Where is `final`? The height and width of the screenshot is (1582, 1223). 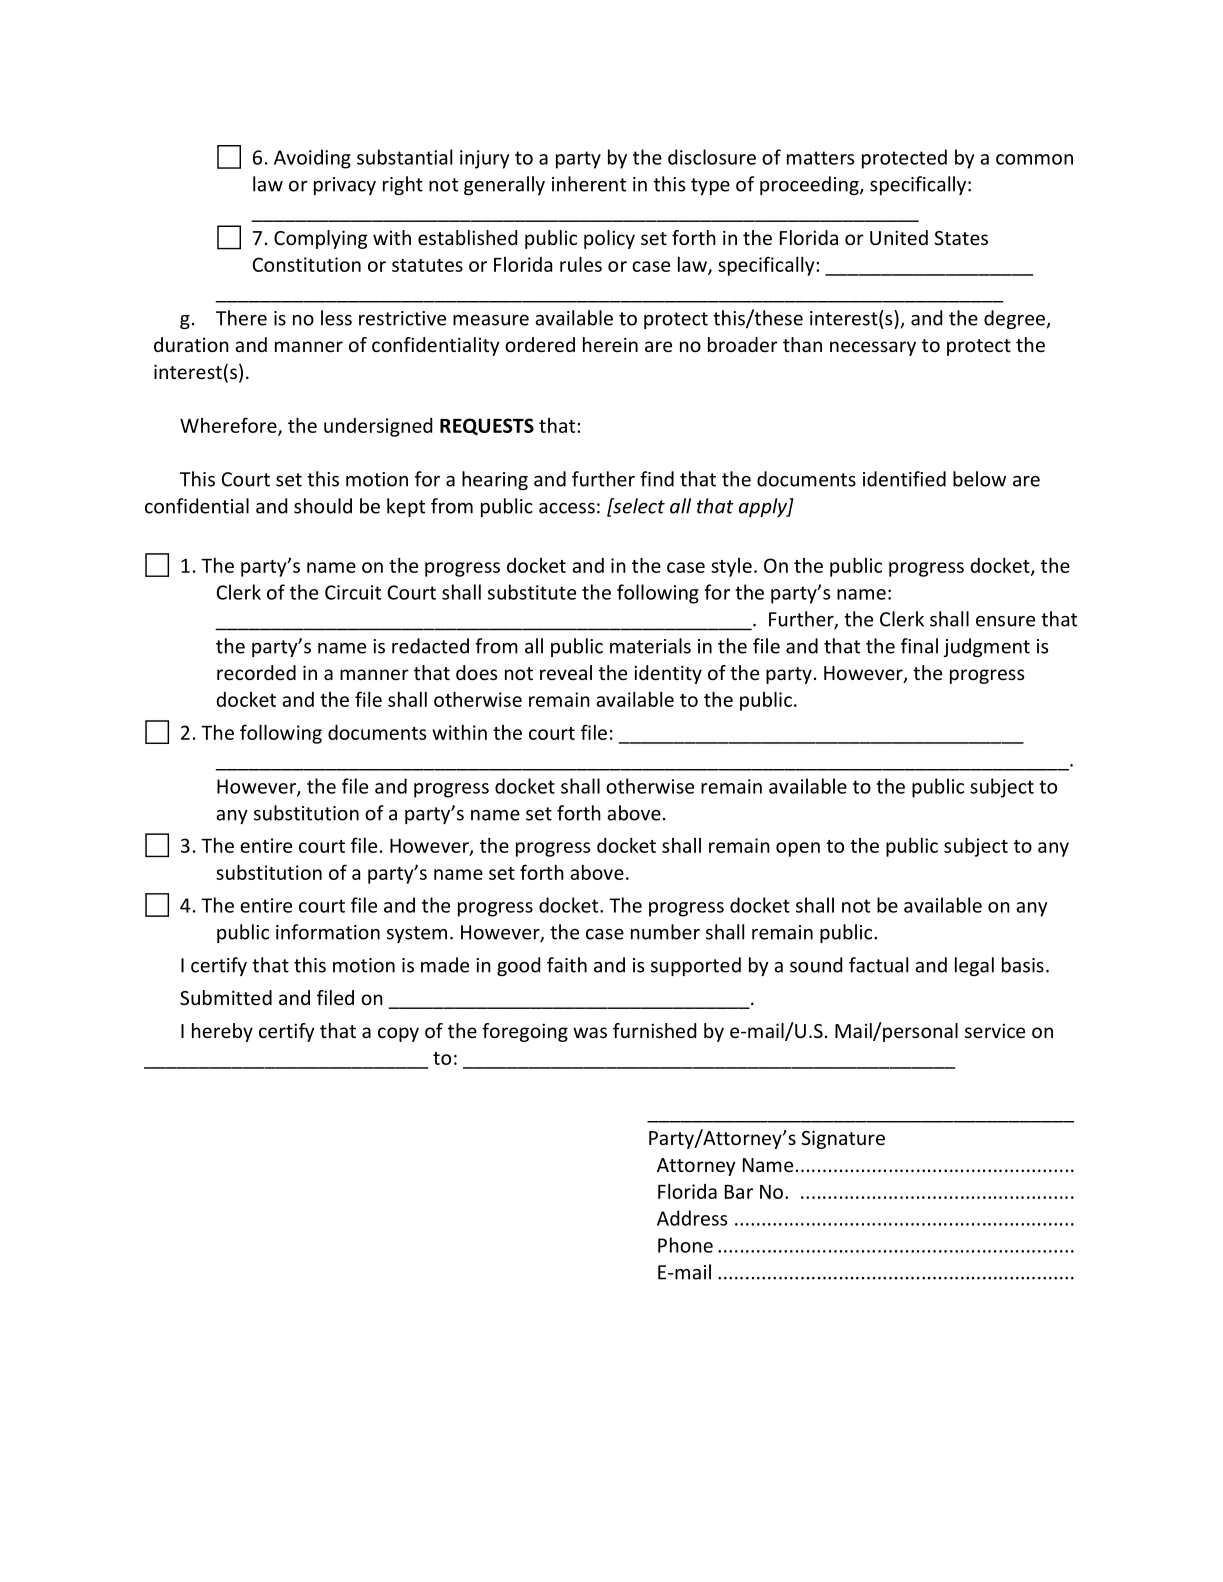
final is located at coordinates (919, 646).
